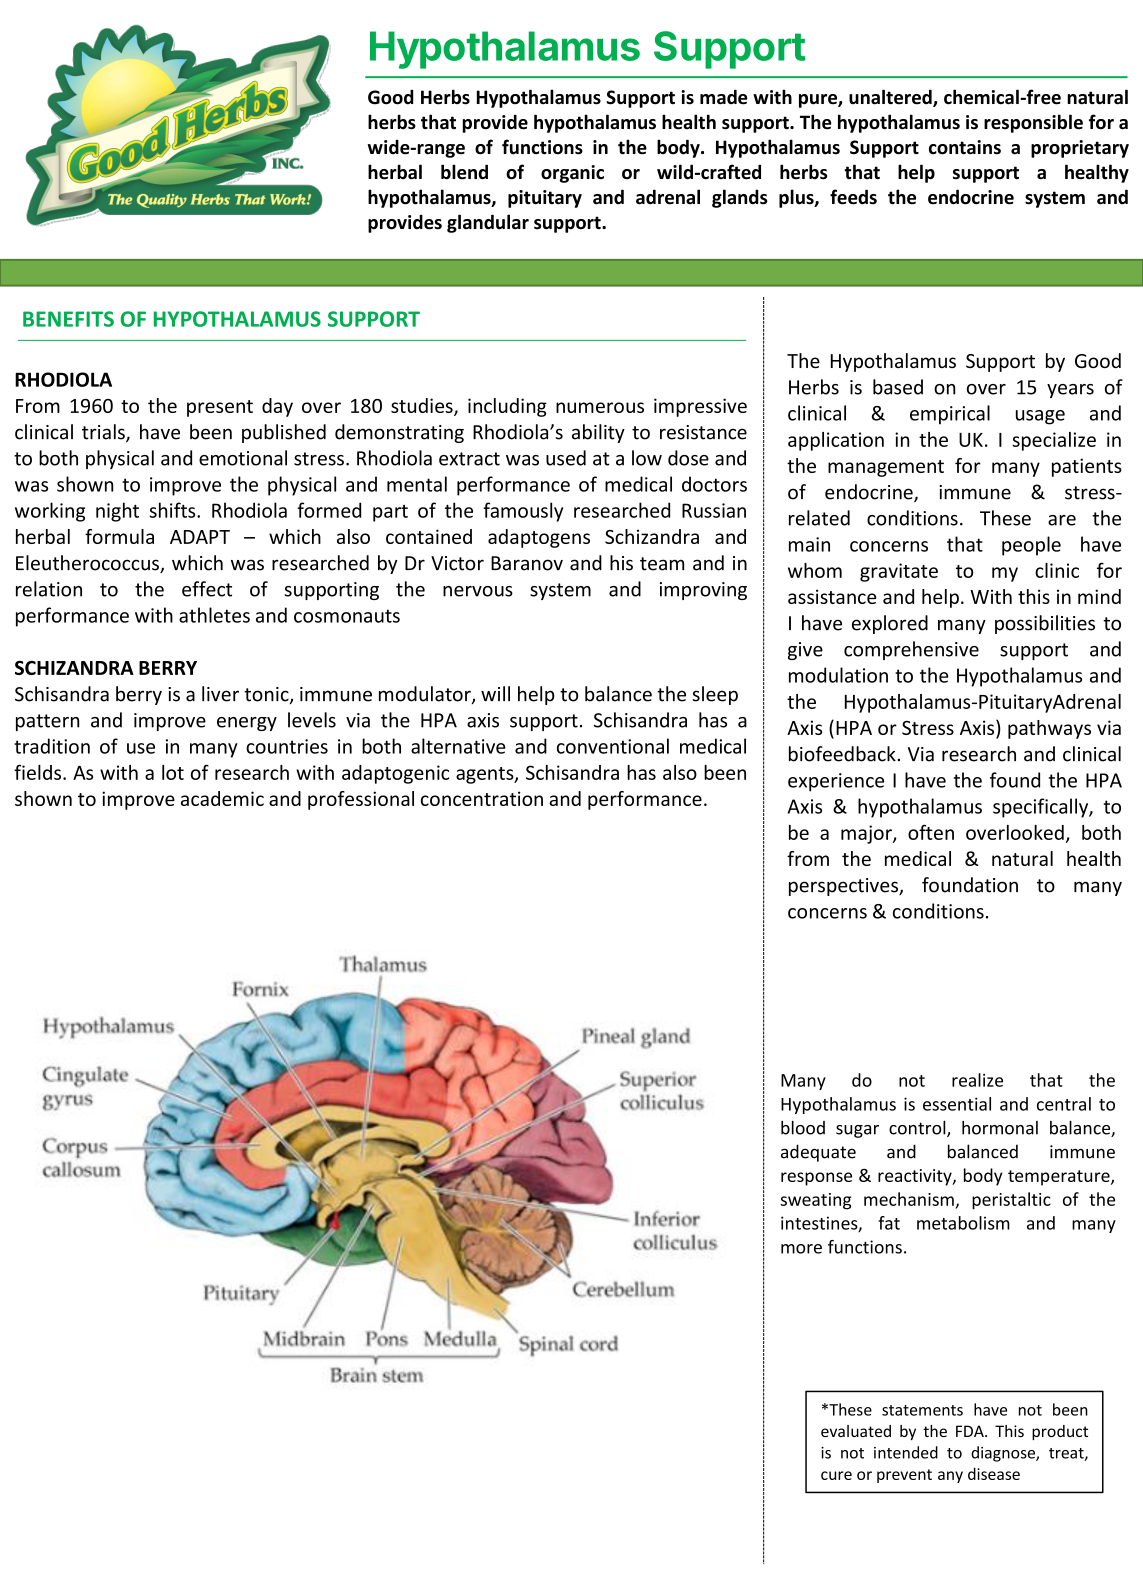  What do you see at coordinates (836, 1475) in the screenshot?
I see `cure` at bounding box center [836, 1475].
